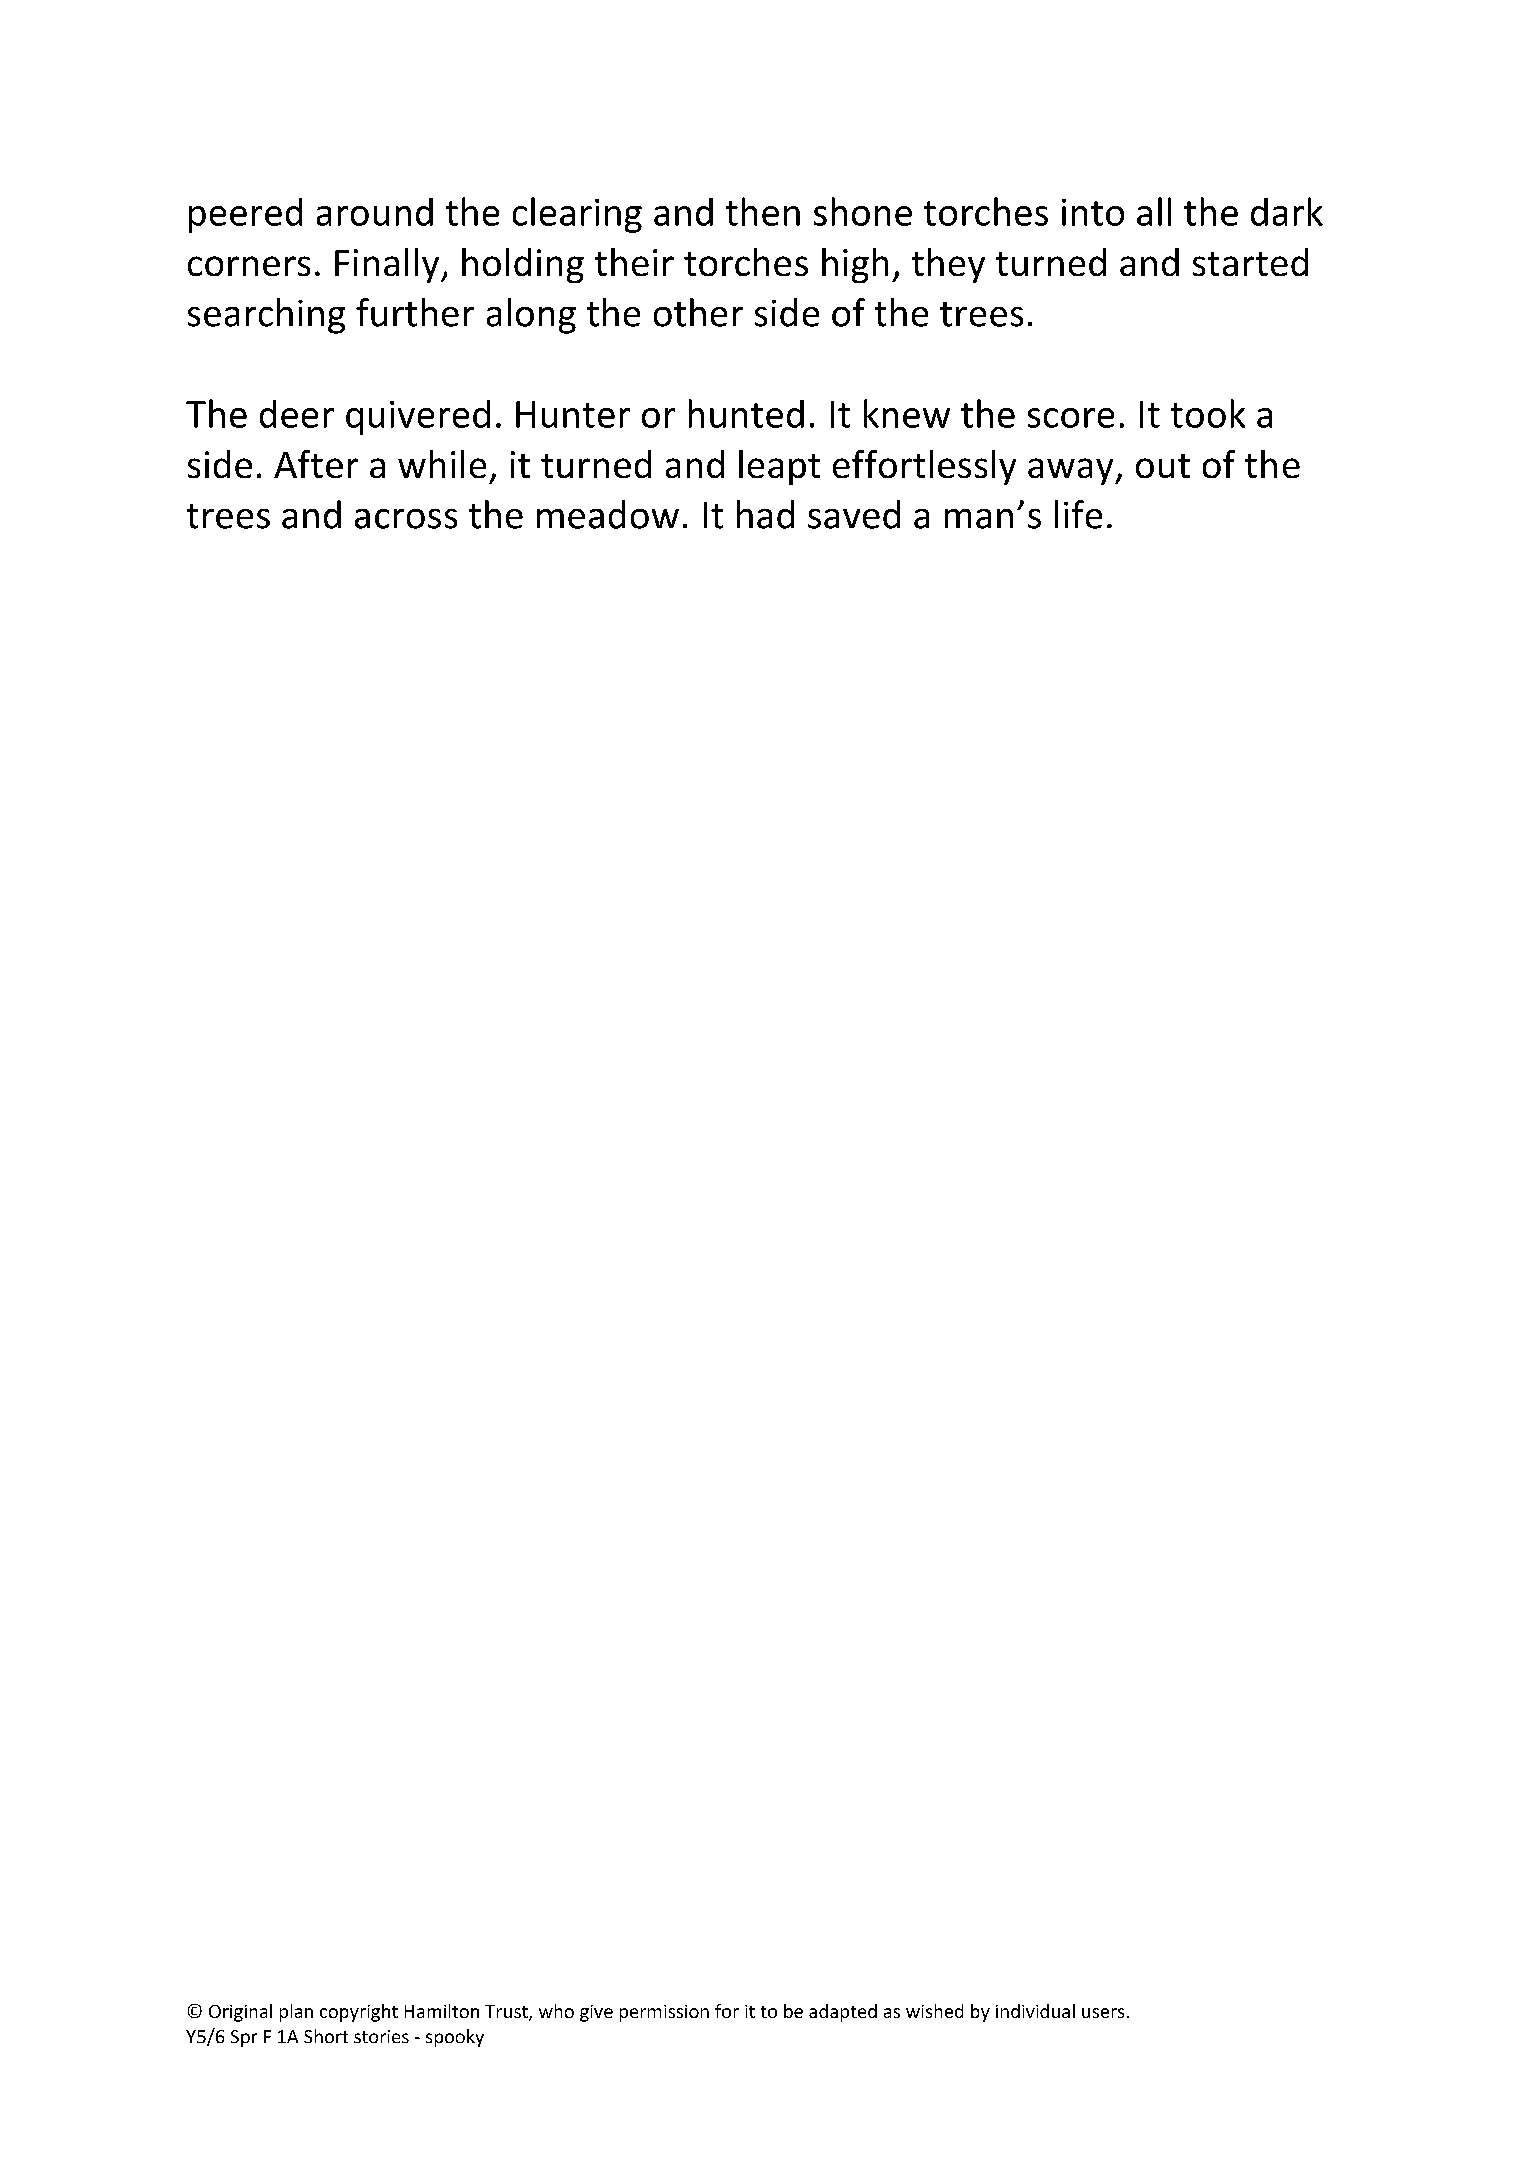  What do you see at coordinates (843, 2013) in the screenshot?
I see `adapted` at bounding box center [843, 2013].
